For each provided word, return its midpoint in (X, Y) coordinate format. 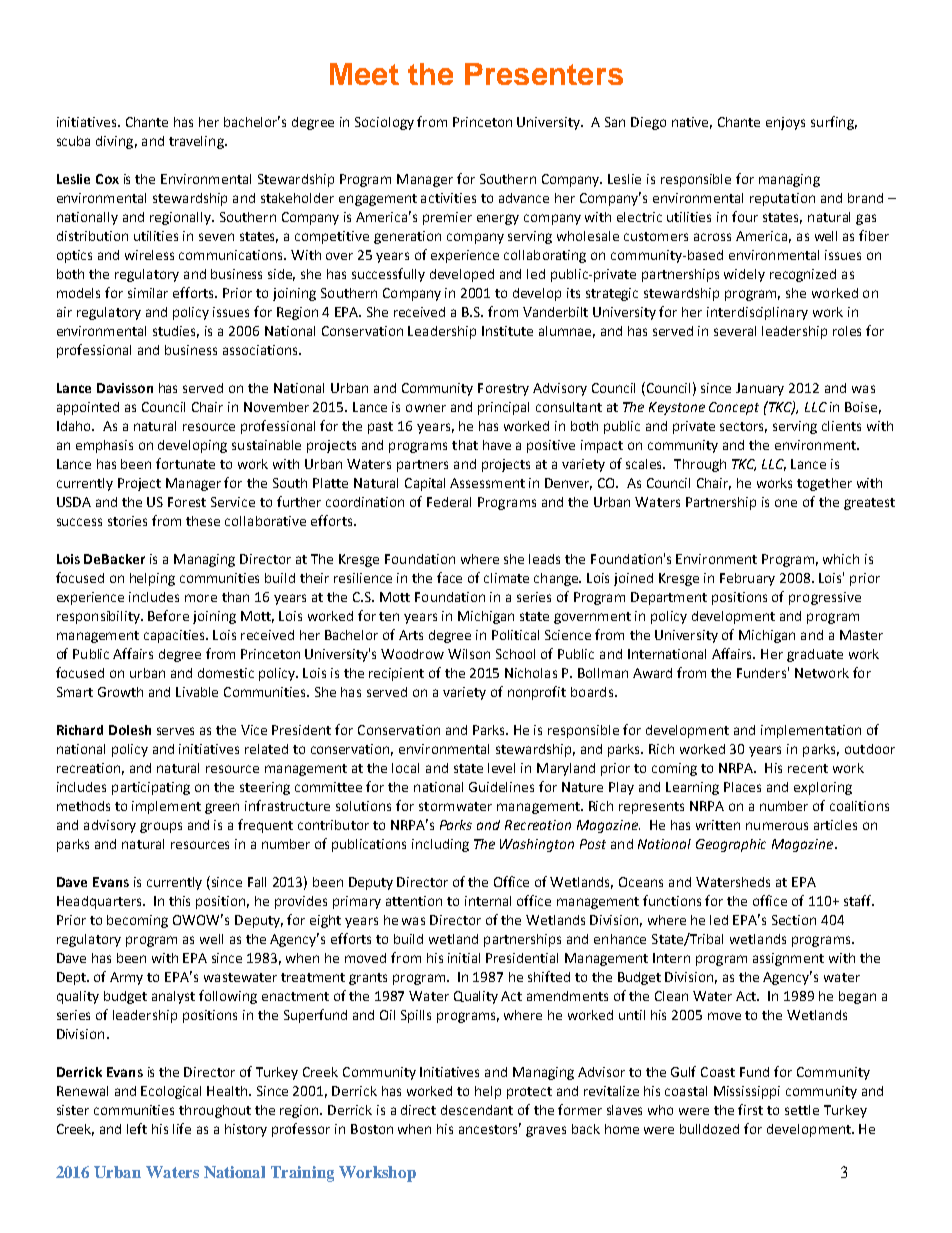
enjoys (785, 123)
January (760, 389)
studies (176, 332)
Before (168, 615)
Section (794, 920)
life (182, 1128)
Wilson (469, 654)
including (440, 845)
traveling (197, 142)
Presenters (544, 74)
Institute (507, 331)
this (179, 901)
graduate (815, 655)
